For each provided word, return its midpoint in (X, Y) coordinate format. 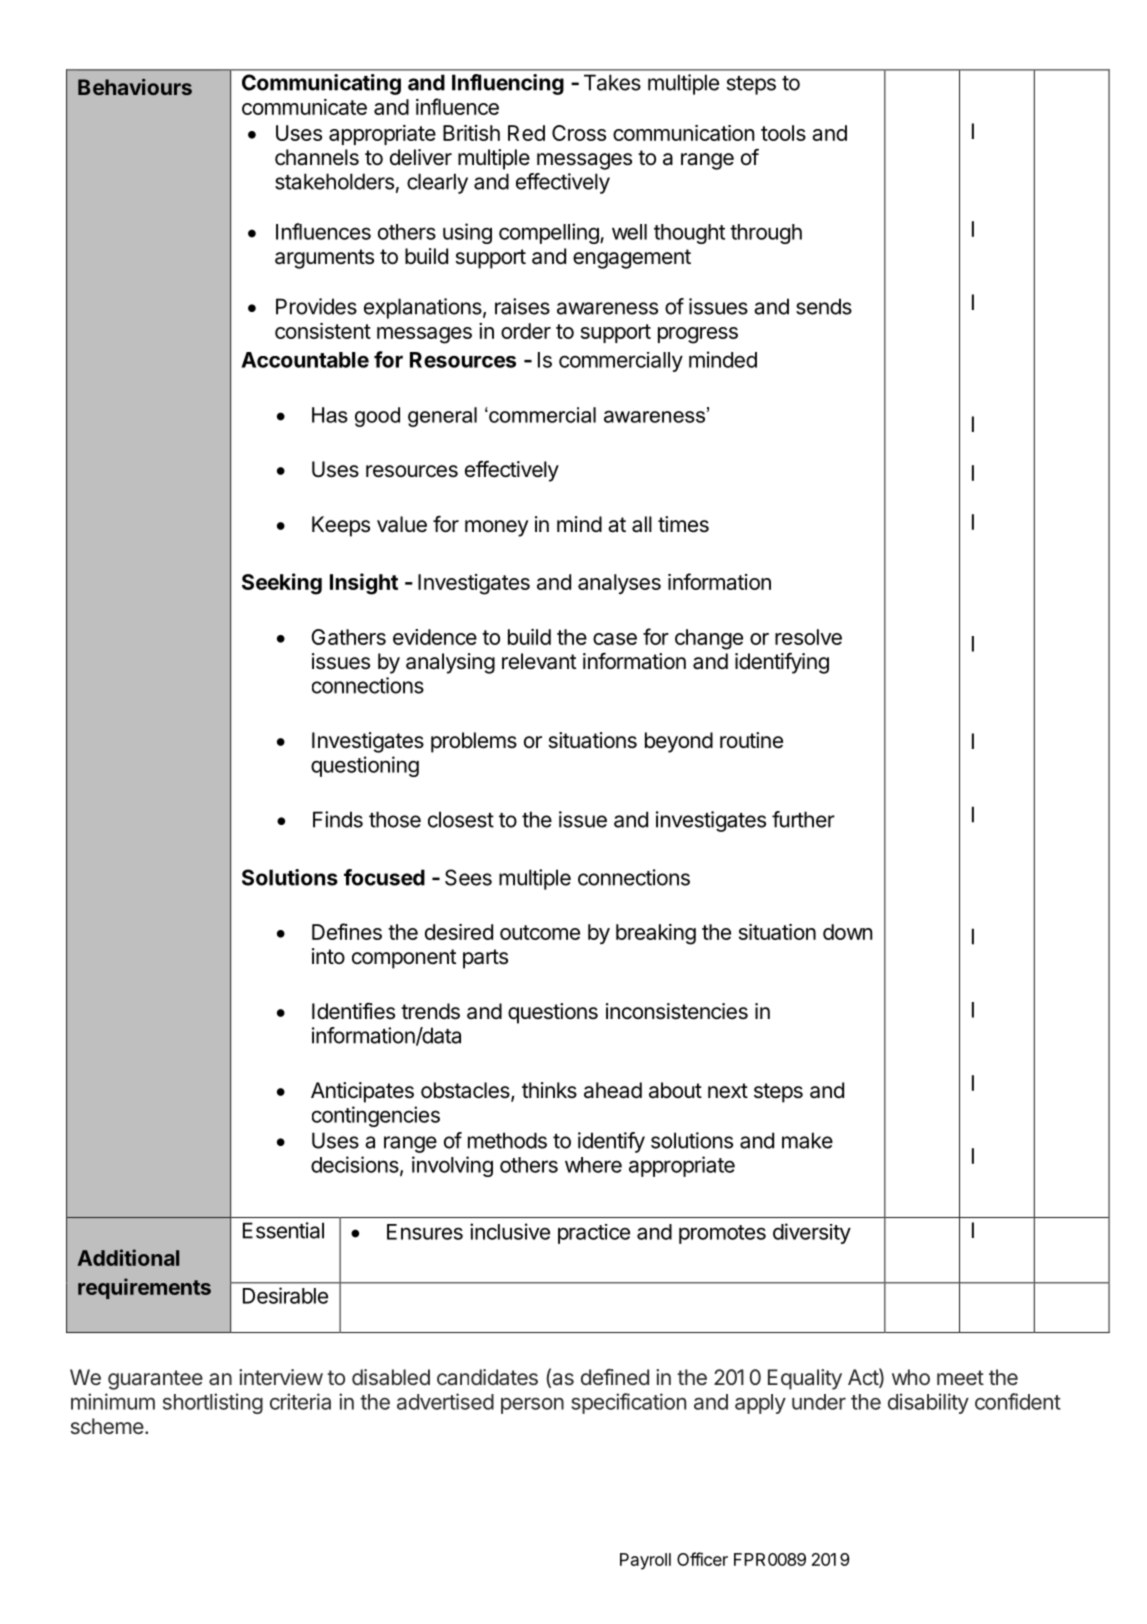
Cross (579, 133)
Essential (283, 1230)
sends (824, 306)
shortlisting (213, 1403)
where (593, 1165)
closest (461, 819)
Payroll (645, 1561)
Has (330, 415)
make (807, 1140)
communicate (304, 107)
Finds (338, 819)
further (803, 819)
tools (783, 133)
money (496, 528)
